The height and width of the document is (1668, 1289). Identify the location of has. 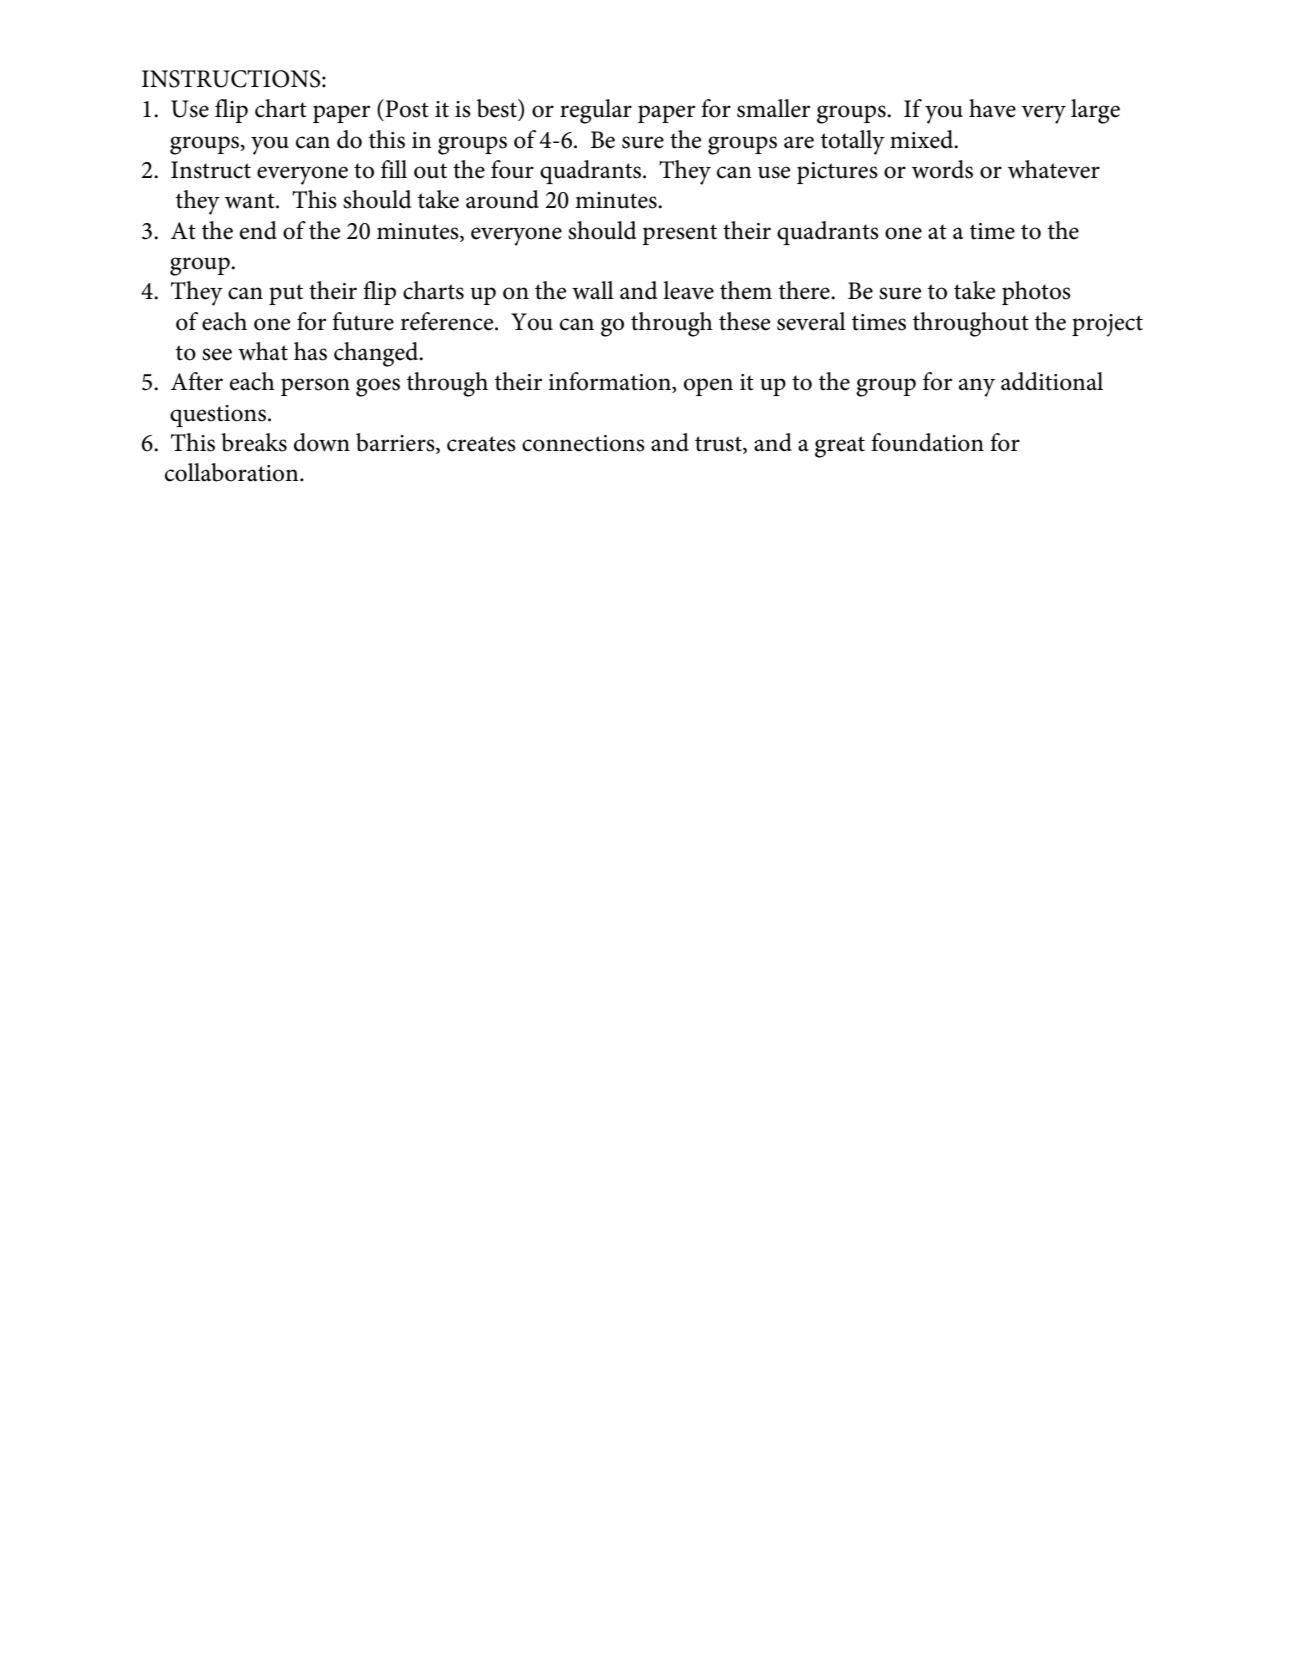
(310, 351).
